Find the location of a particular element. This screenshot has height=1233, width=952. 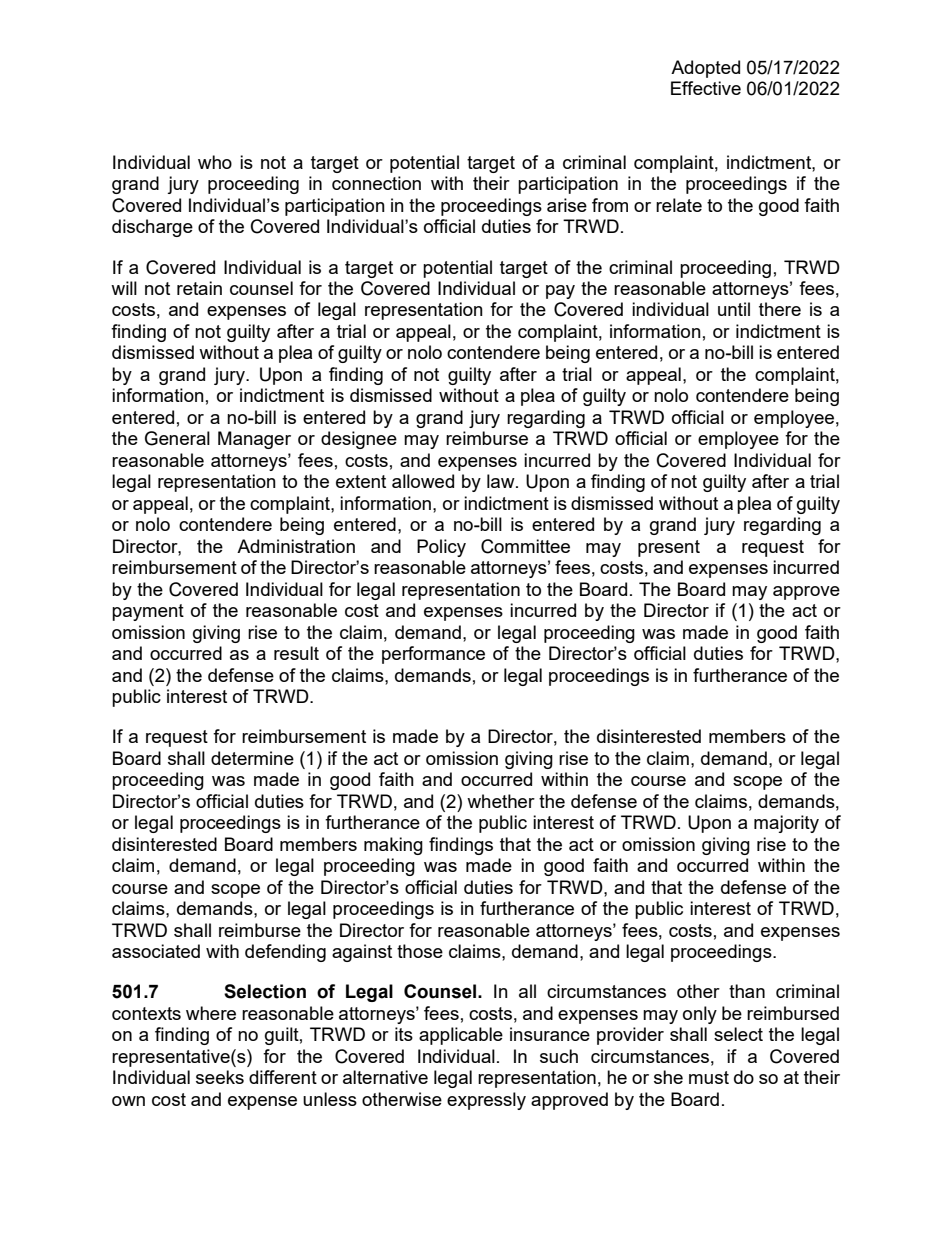

must is located at coordinates (709, 1077).
